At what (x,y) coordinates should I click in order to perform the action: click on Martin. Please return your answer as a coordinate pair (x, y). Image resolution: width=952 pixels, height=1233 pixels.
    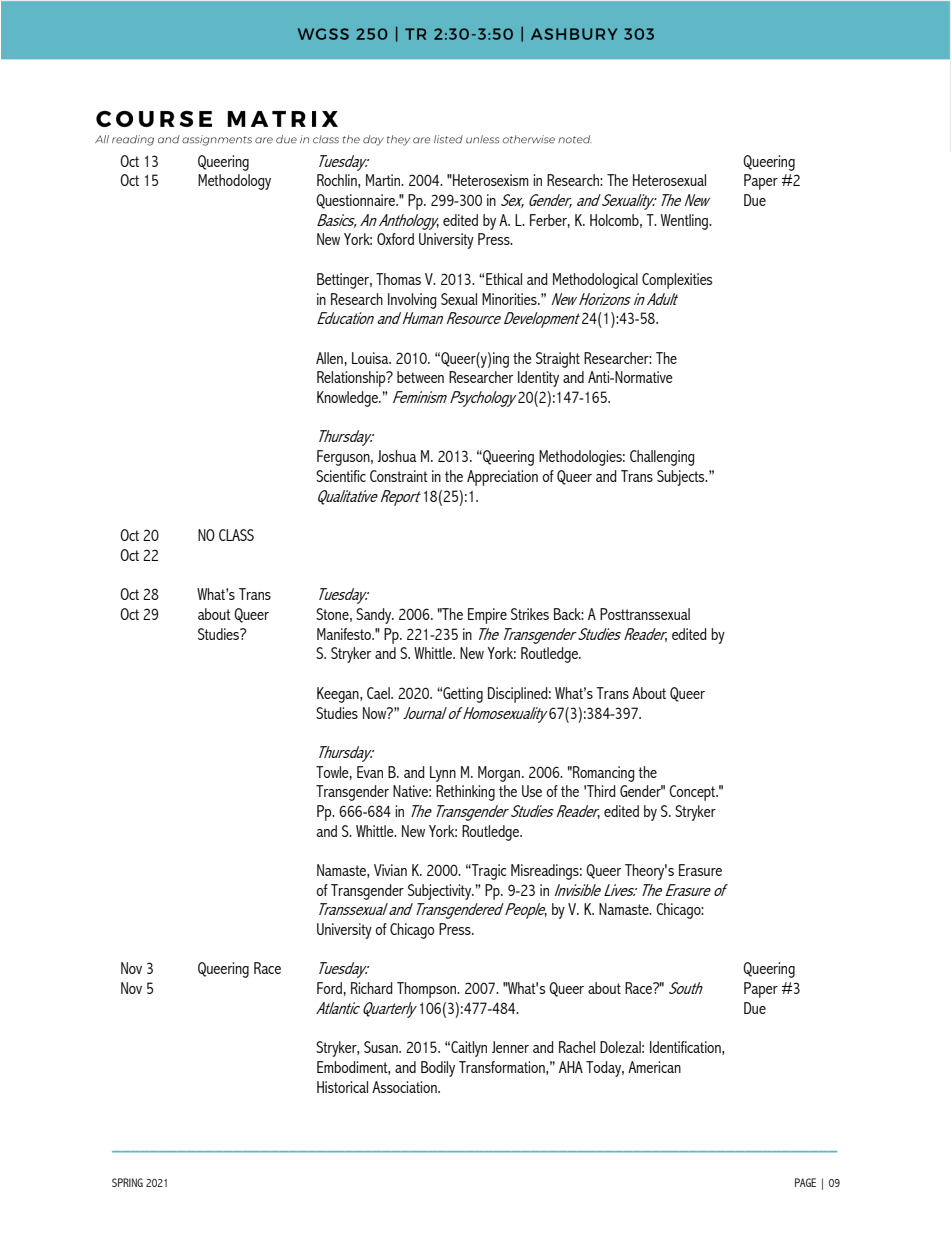
    Looking at the image, I should click on (384, 180).
